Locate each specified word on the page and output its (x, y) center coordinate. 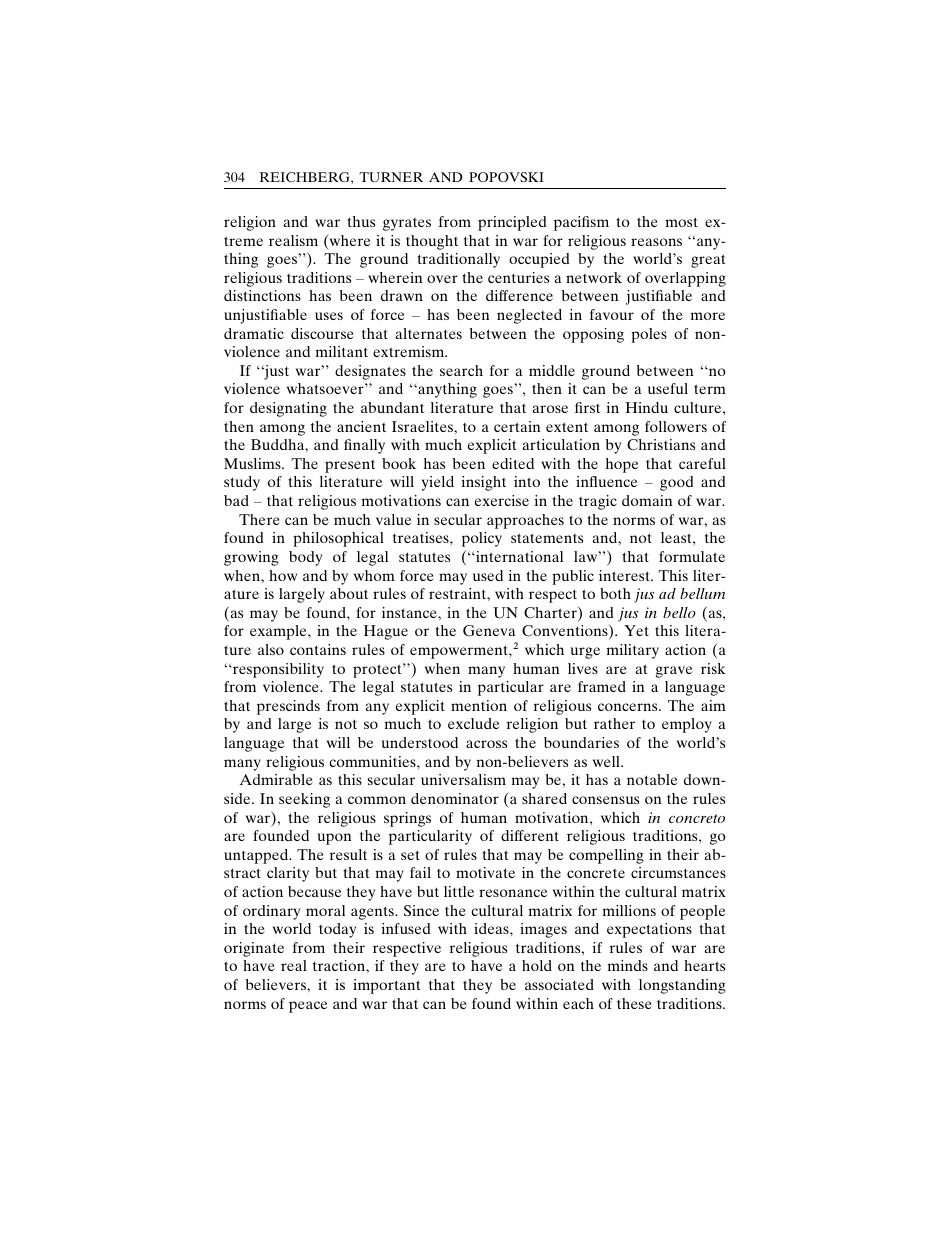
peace (308, 1007)
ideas (492, 928)
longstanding (682, 986)
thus (361, 221)
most (682, 222)
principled (512, 223)
